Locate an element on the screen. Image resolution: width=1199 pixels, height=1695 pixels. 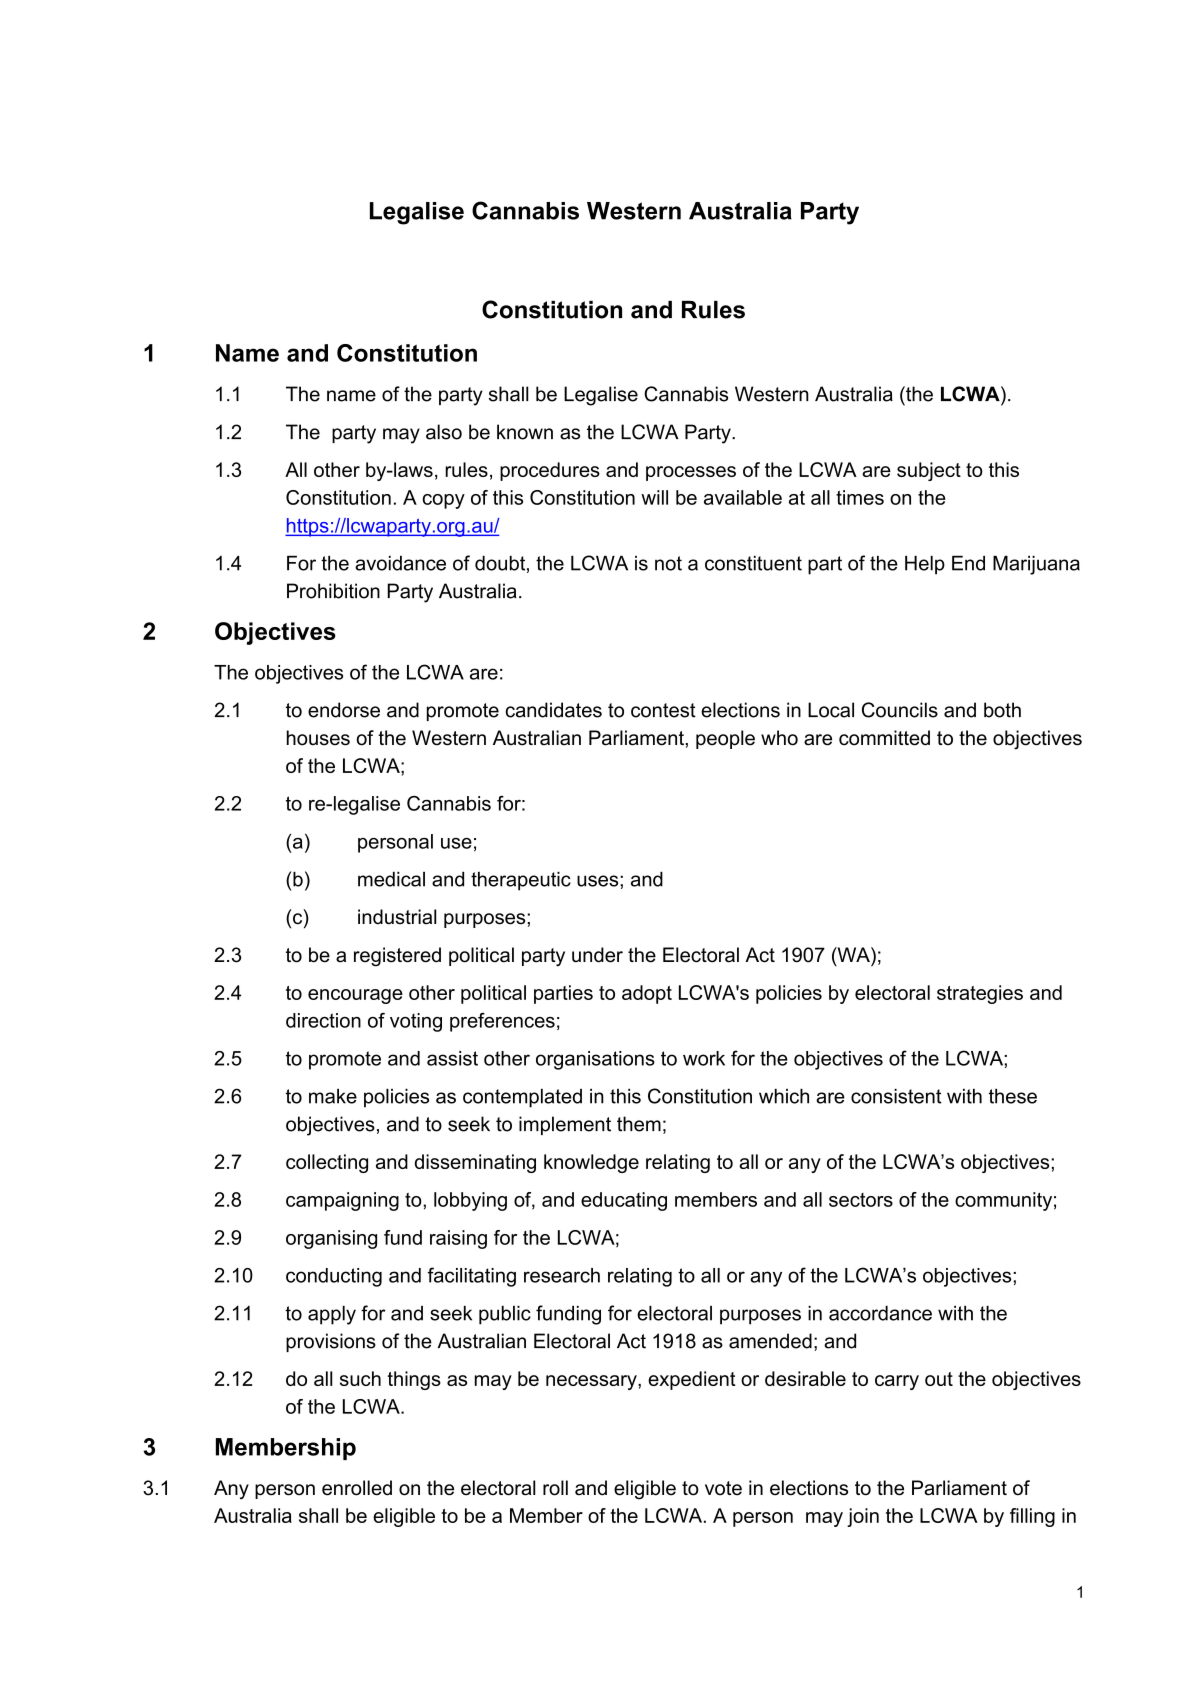
registered is located at coordinates (397, 957).
